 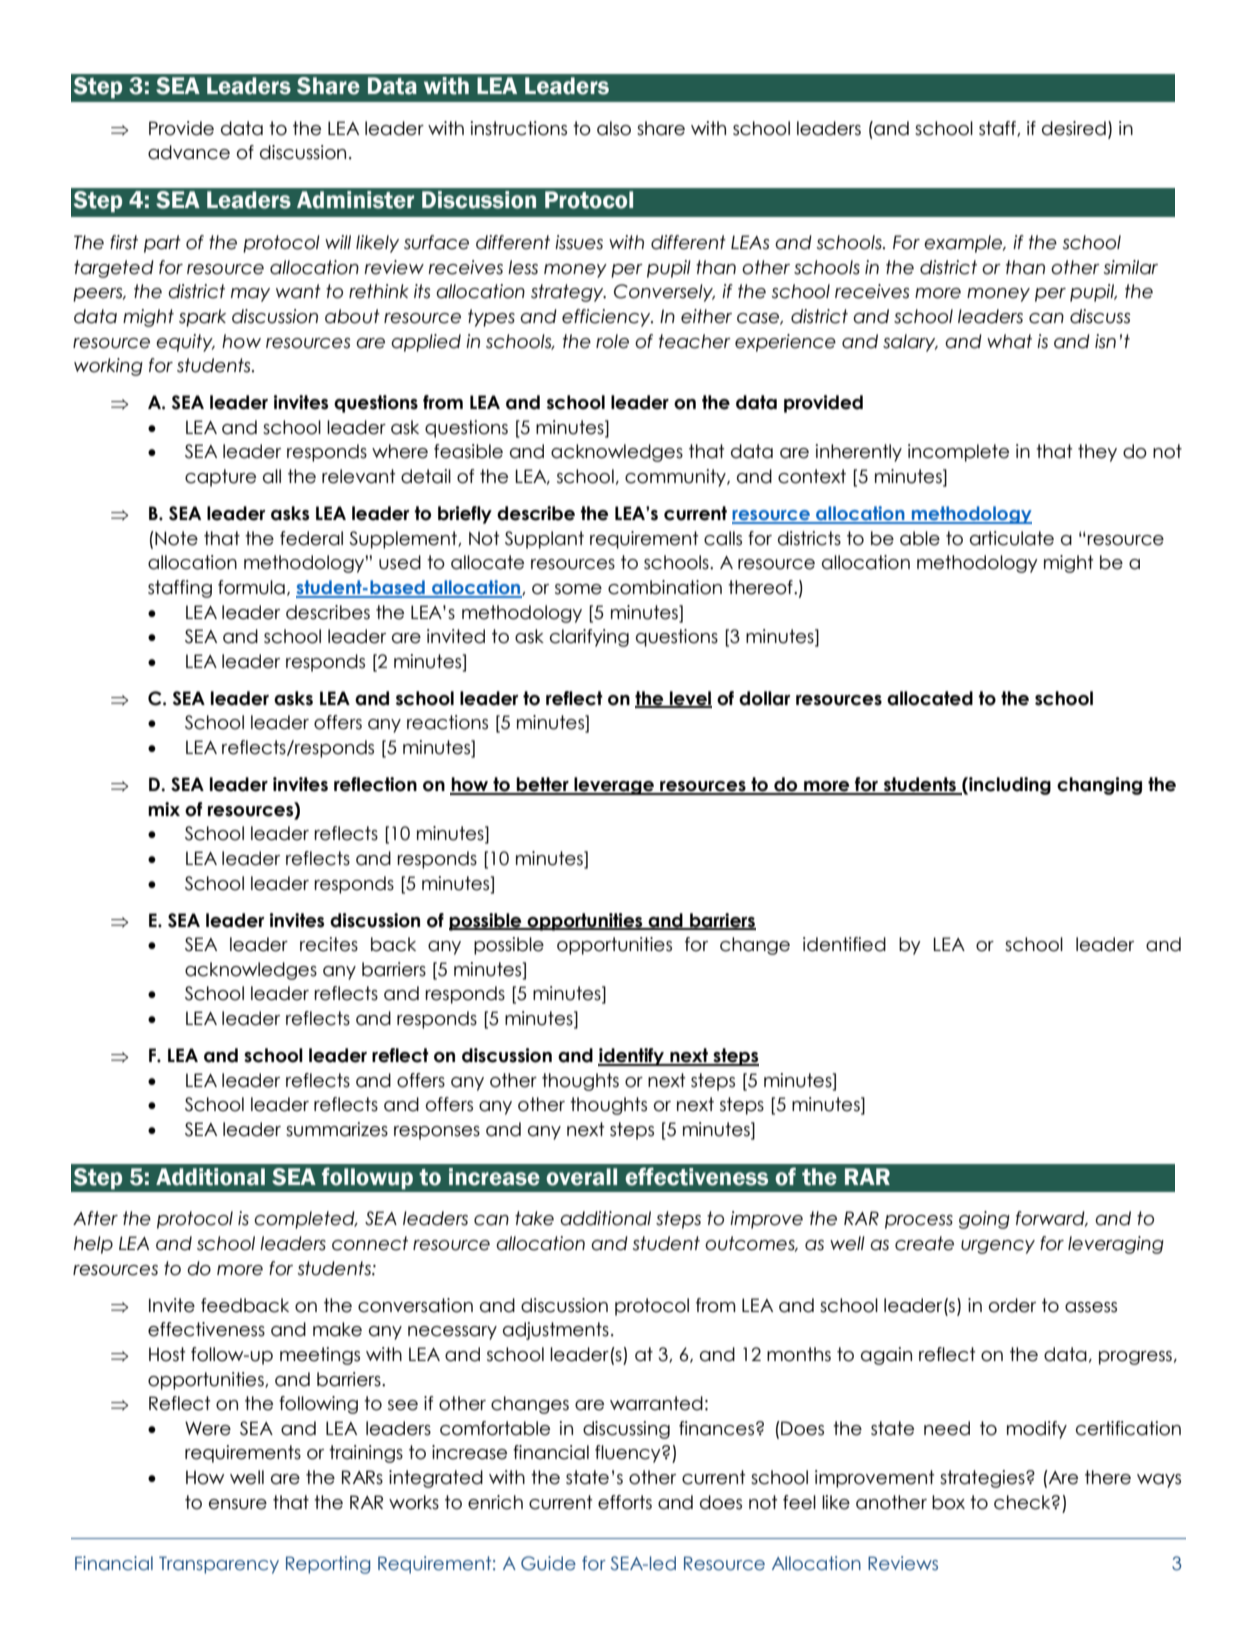 What do you see at coordinates (614, 786) in the screenshot?
I see `leverage` at bounding box center [614, 786].
